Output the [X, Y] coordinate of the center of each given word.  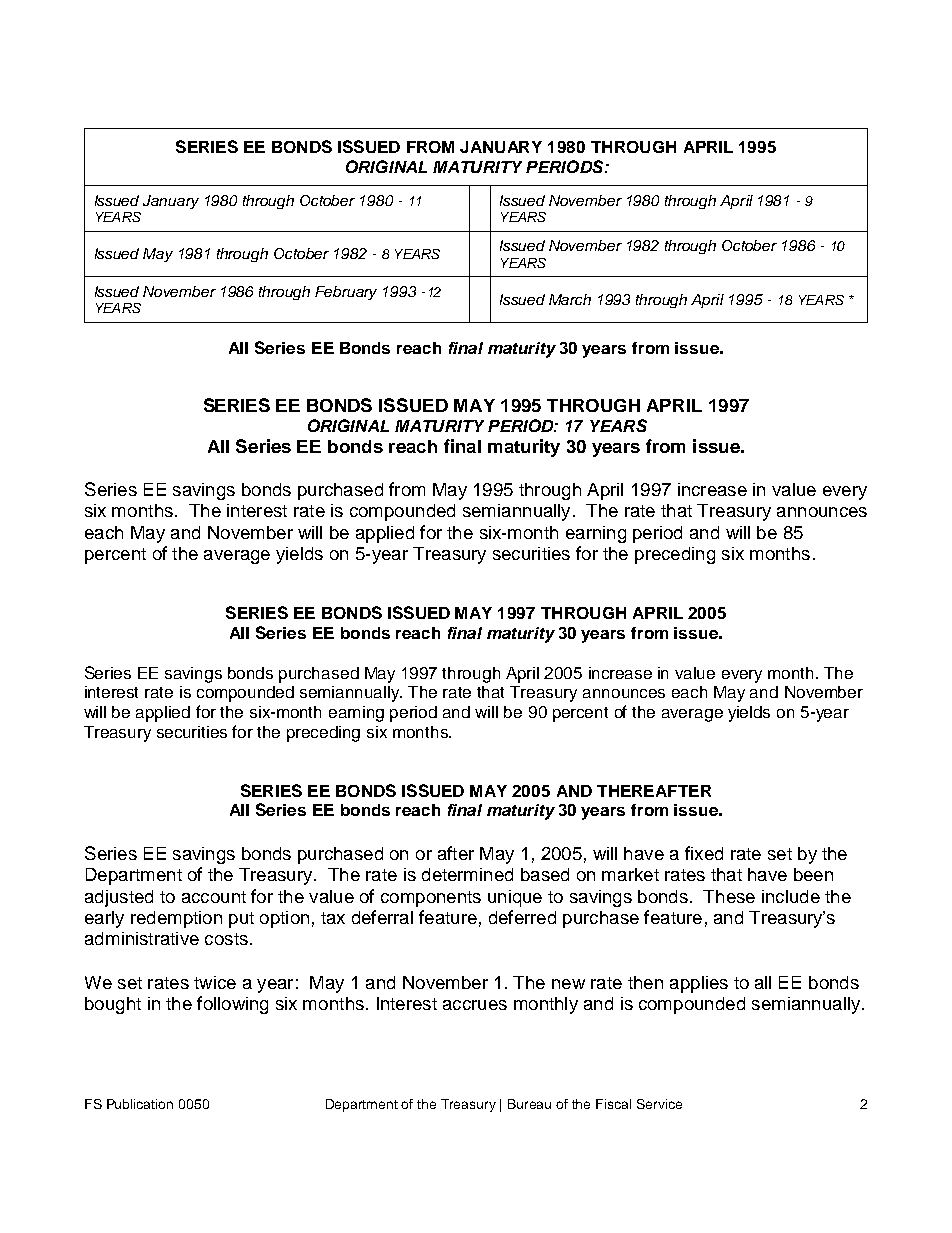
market [630, 874]
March [570, 299]
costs [226, 939]
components [431, 899]
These [729, 896]
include [791, 896]
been [813, 874]
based [545, 874]
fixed [704, 853]
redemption [176, 919]
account [214, 897]
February [346, 293]
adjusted [119, 898]
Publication [140, 1104]
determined [467, 874]
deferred [522, 917]
